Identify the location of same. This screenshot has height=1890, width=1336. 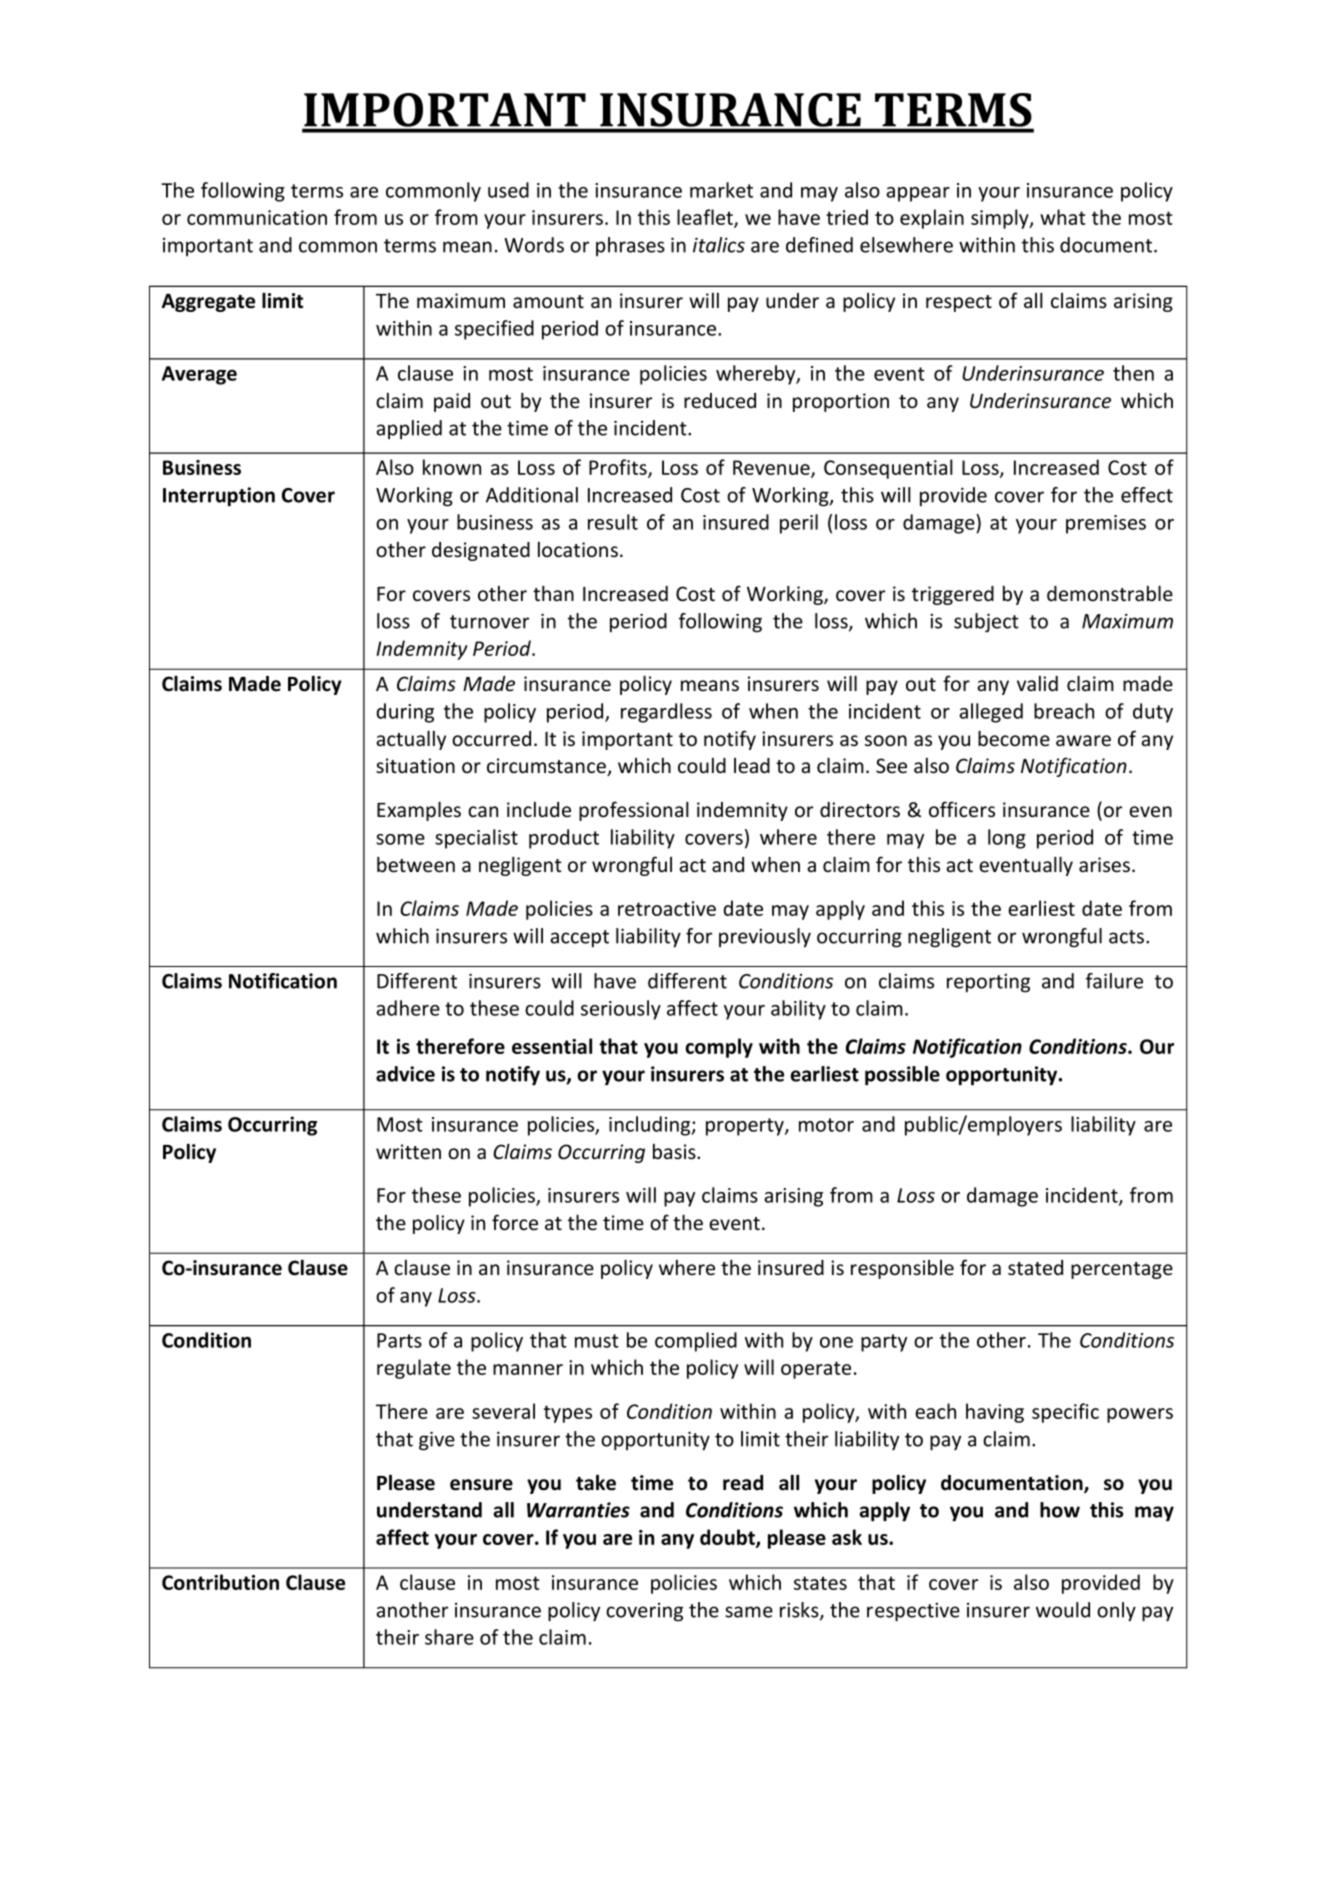
(749, 1612).
